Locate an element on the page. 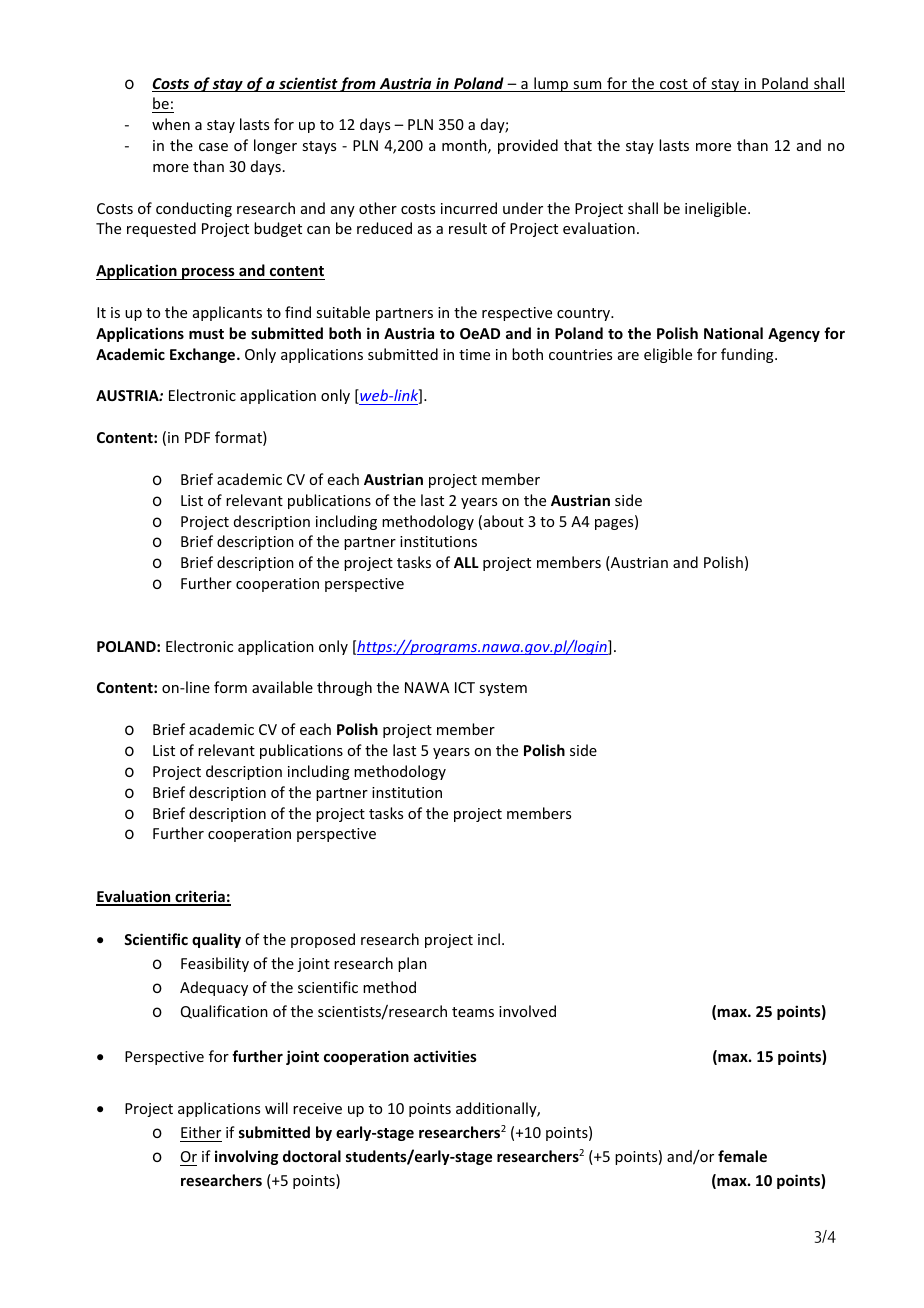 The width and height of the document is (924, 1308). system is located at coordinates (503, 689).
